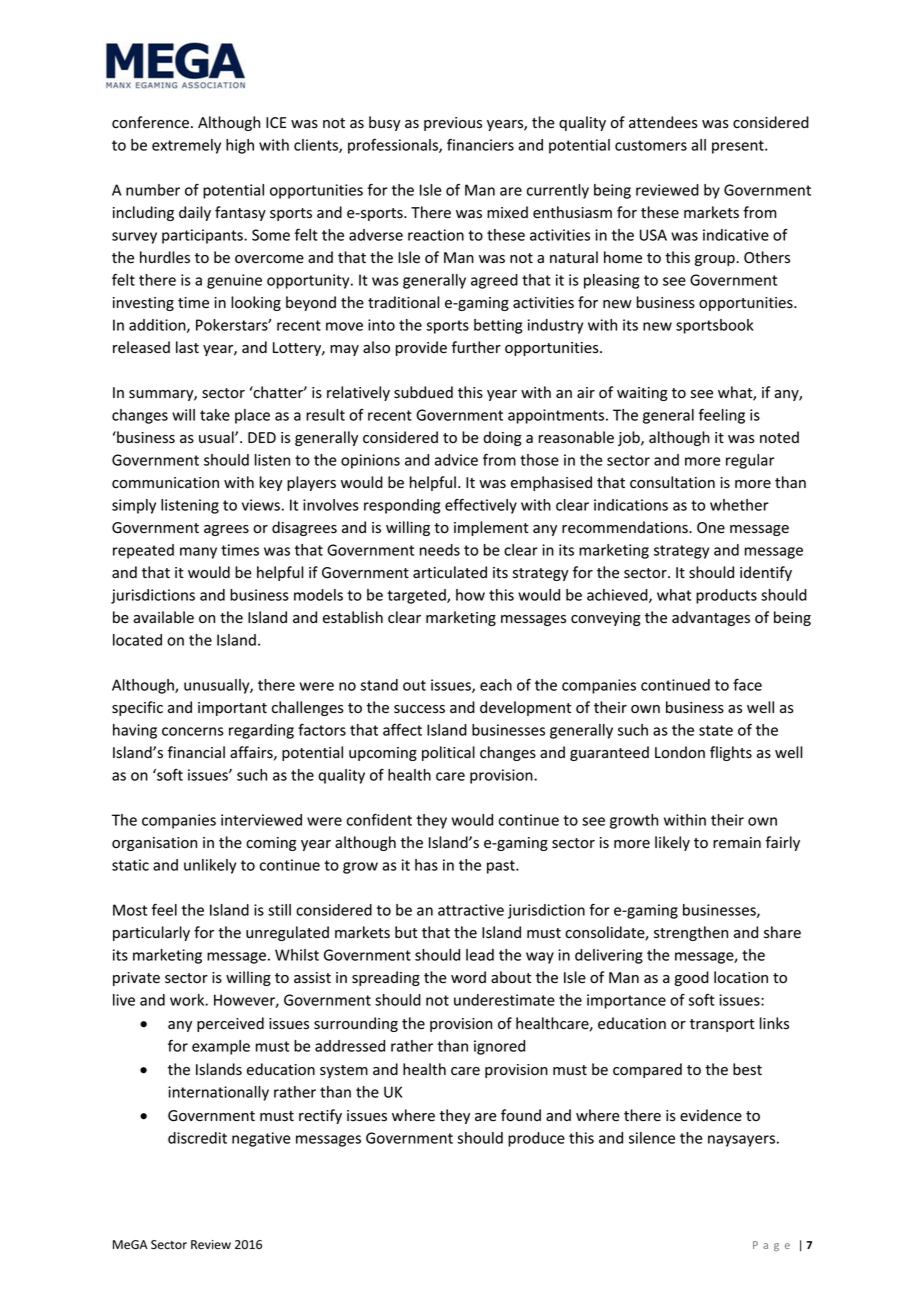 The width and height of the image is (924, 1308). Describe the element at coordinates (163, 617) in the image. I see `available` at that location.
